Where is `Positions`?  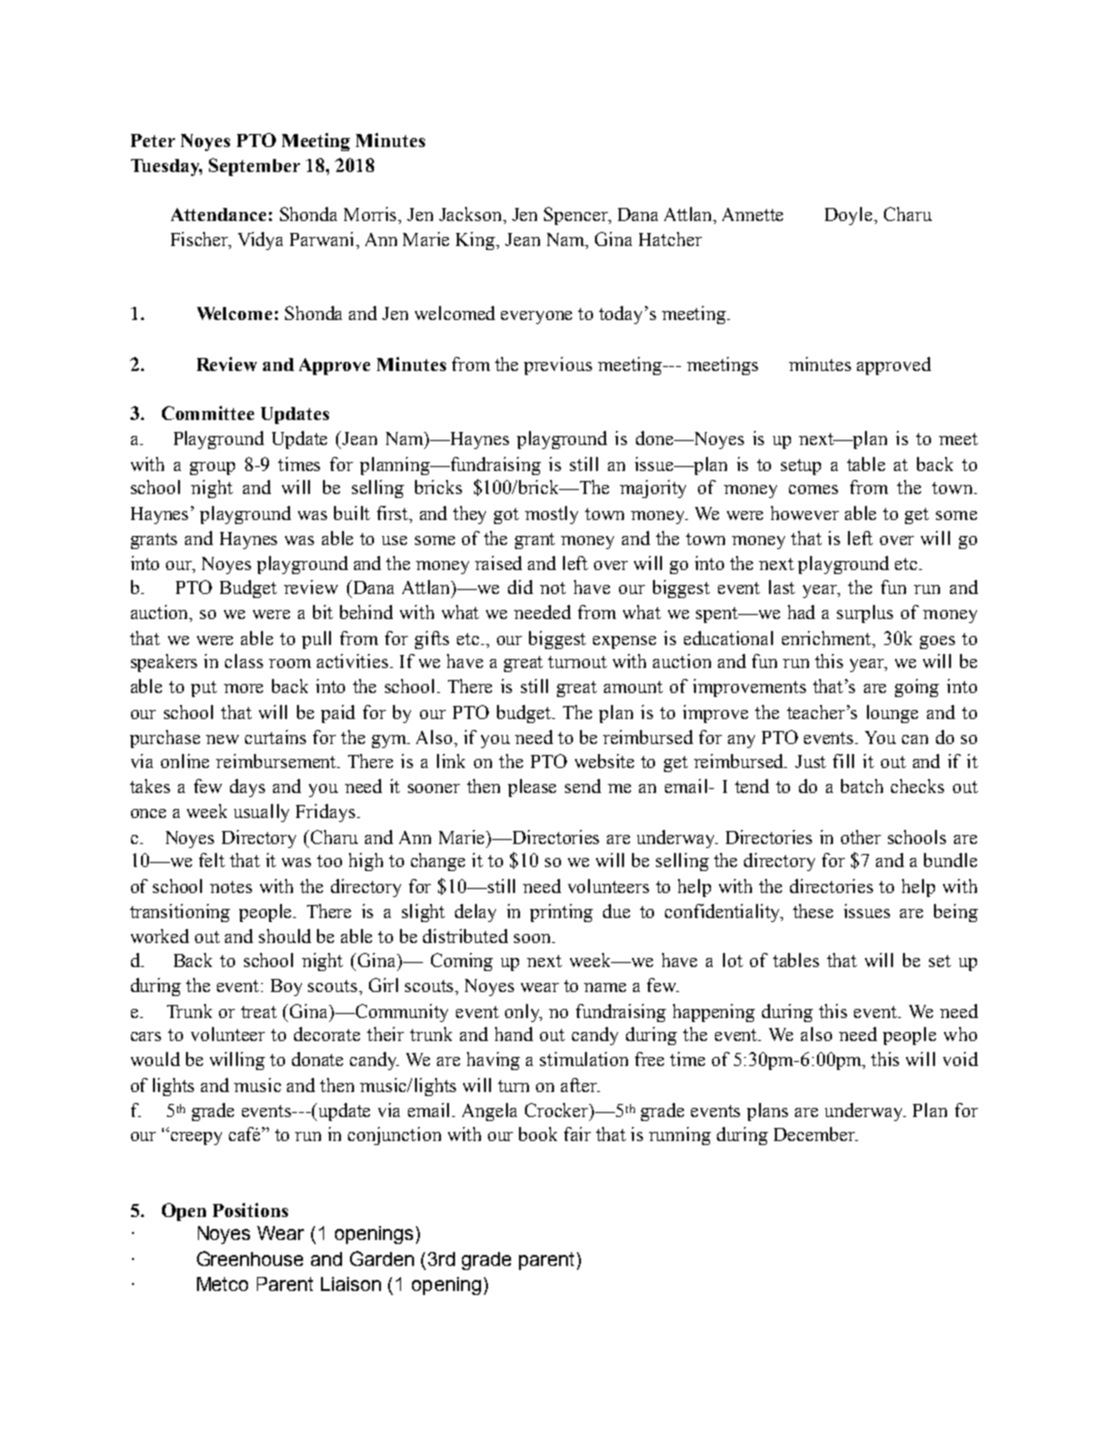 Positions is located at coordinates (250, 1210).
